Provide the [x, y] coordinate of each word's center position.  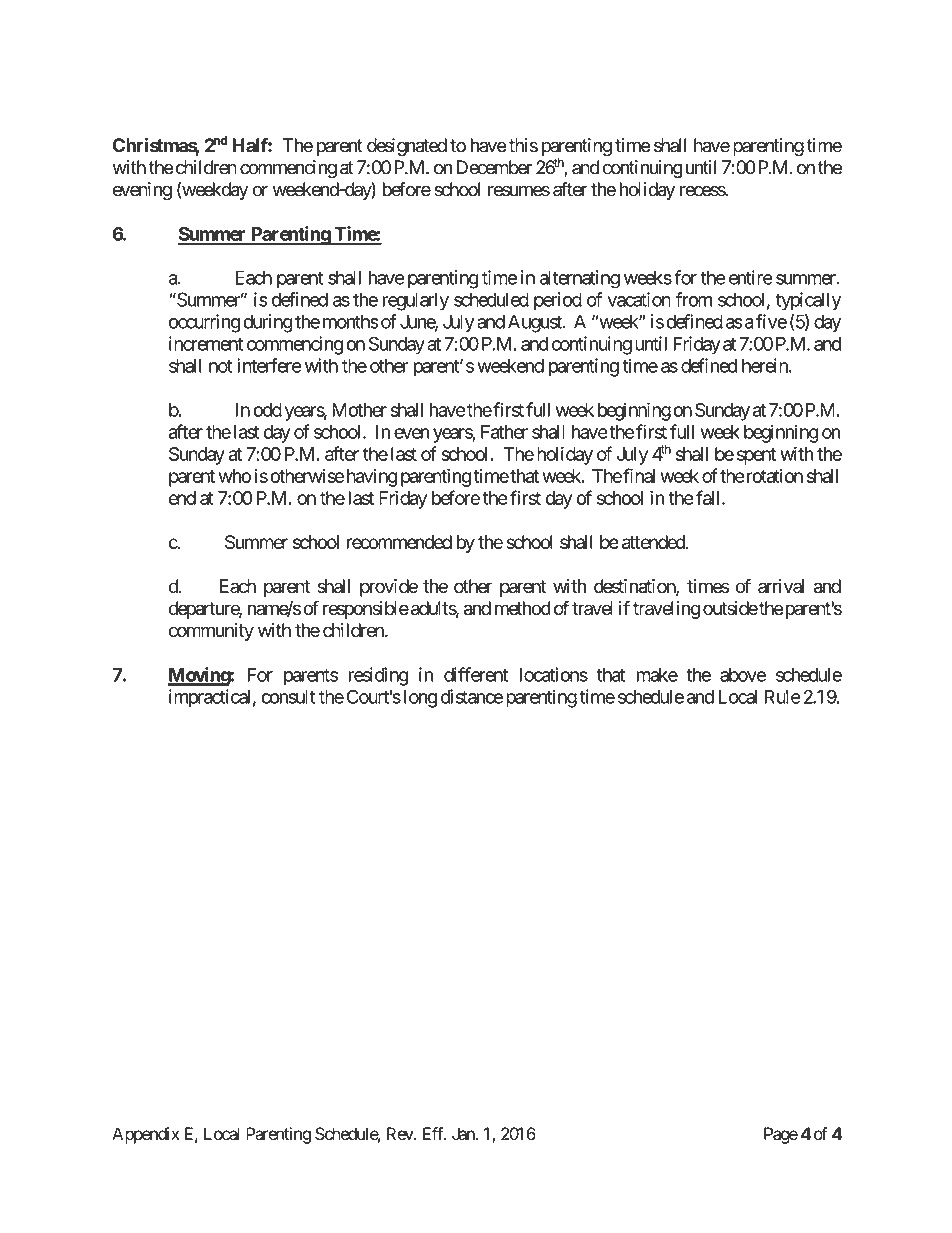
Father [504, 432]
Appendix [145, 1135]
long [420, 699]
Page [781, 1135]
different [476, 674]
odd [267, 410]
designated [407, 147]
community [211, 632]
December [494, 167]
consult [288, 697]
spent [756, 456]
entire [751, 277]
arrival [781, 586]
